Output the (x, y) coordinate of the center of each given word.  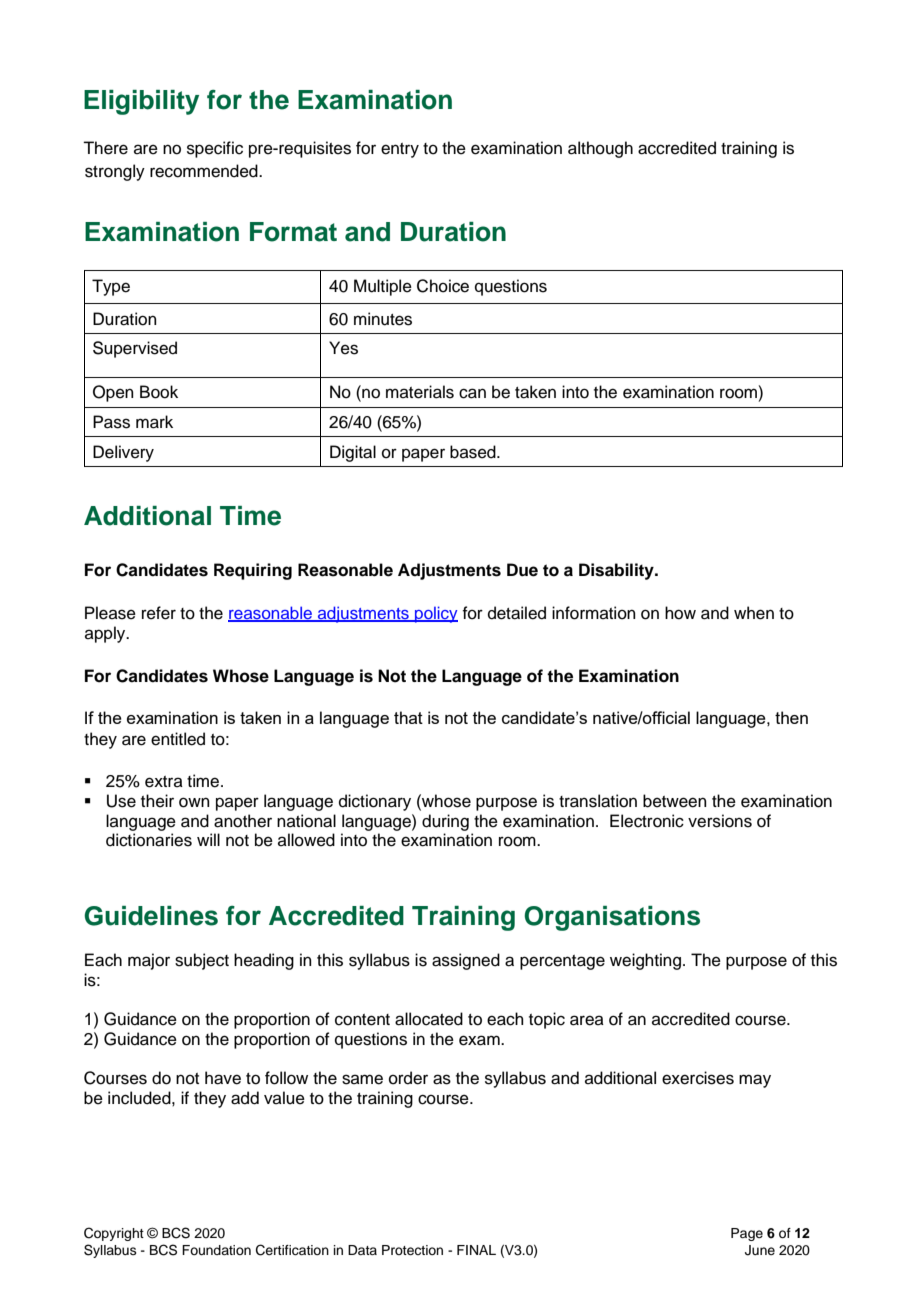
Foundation (216, 1250)
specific (215, 149)
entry (400, 150)
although (600, 149)
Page (747, 1234)
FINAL (476, 1250)
